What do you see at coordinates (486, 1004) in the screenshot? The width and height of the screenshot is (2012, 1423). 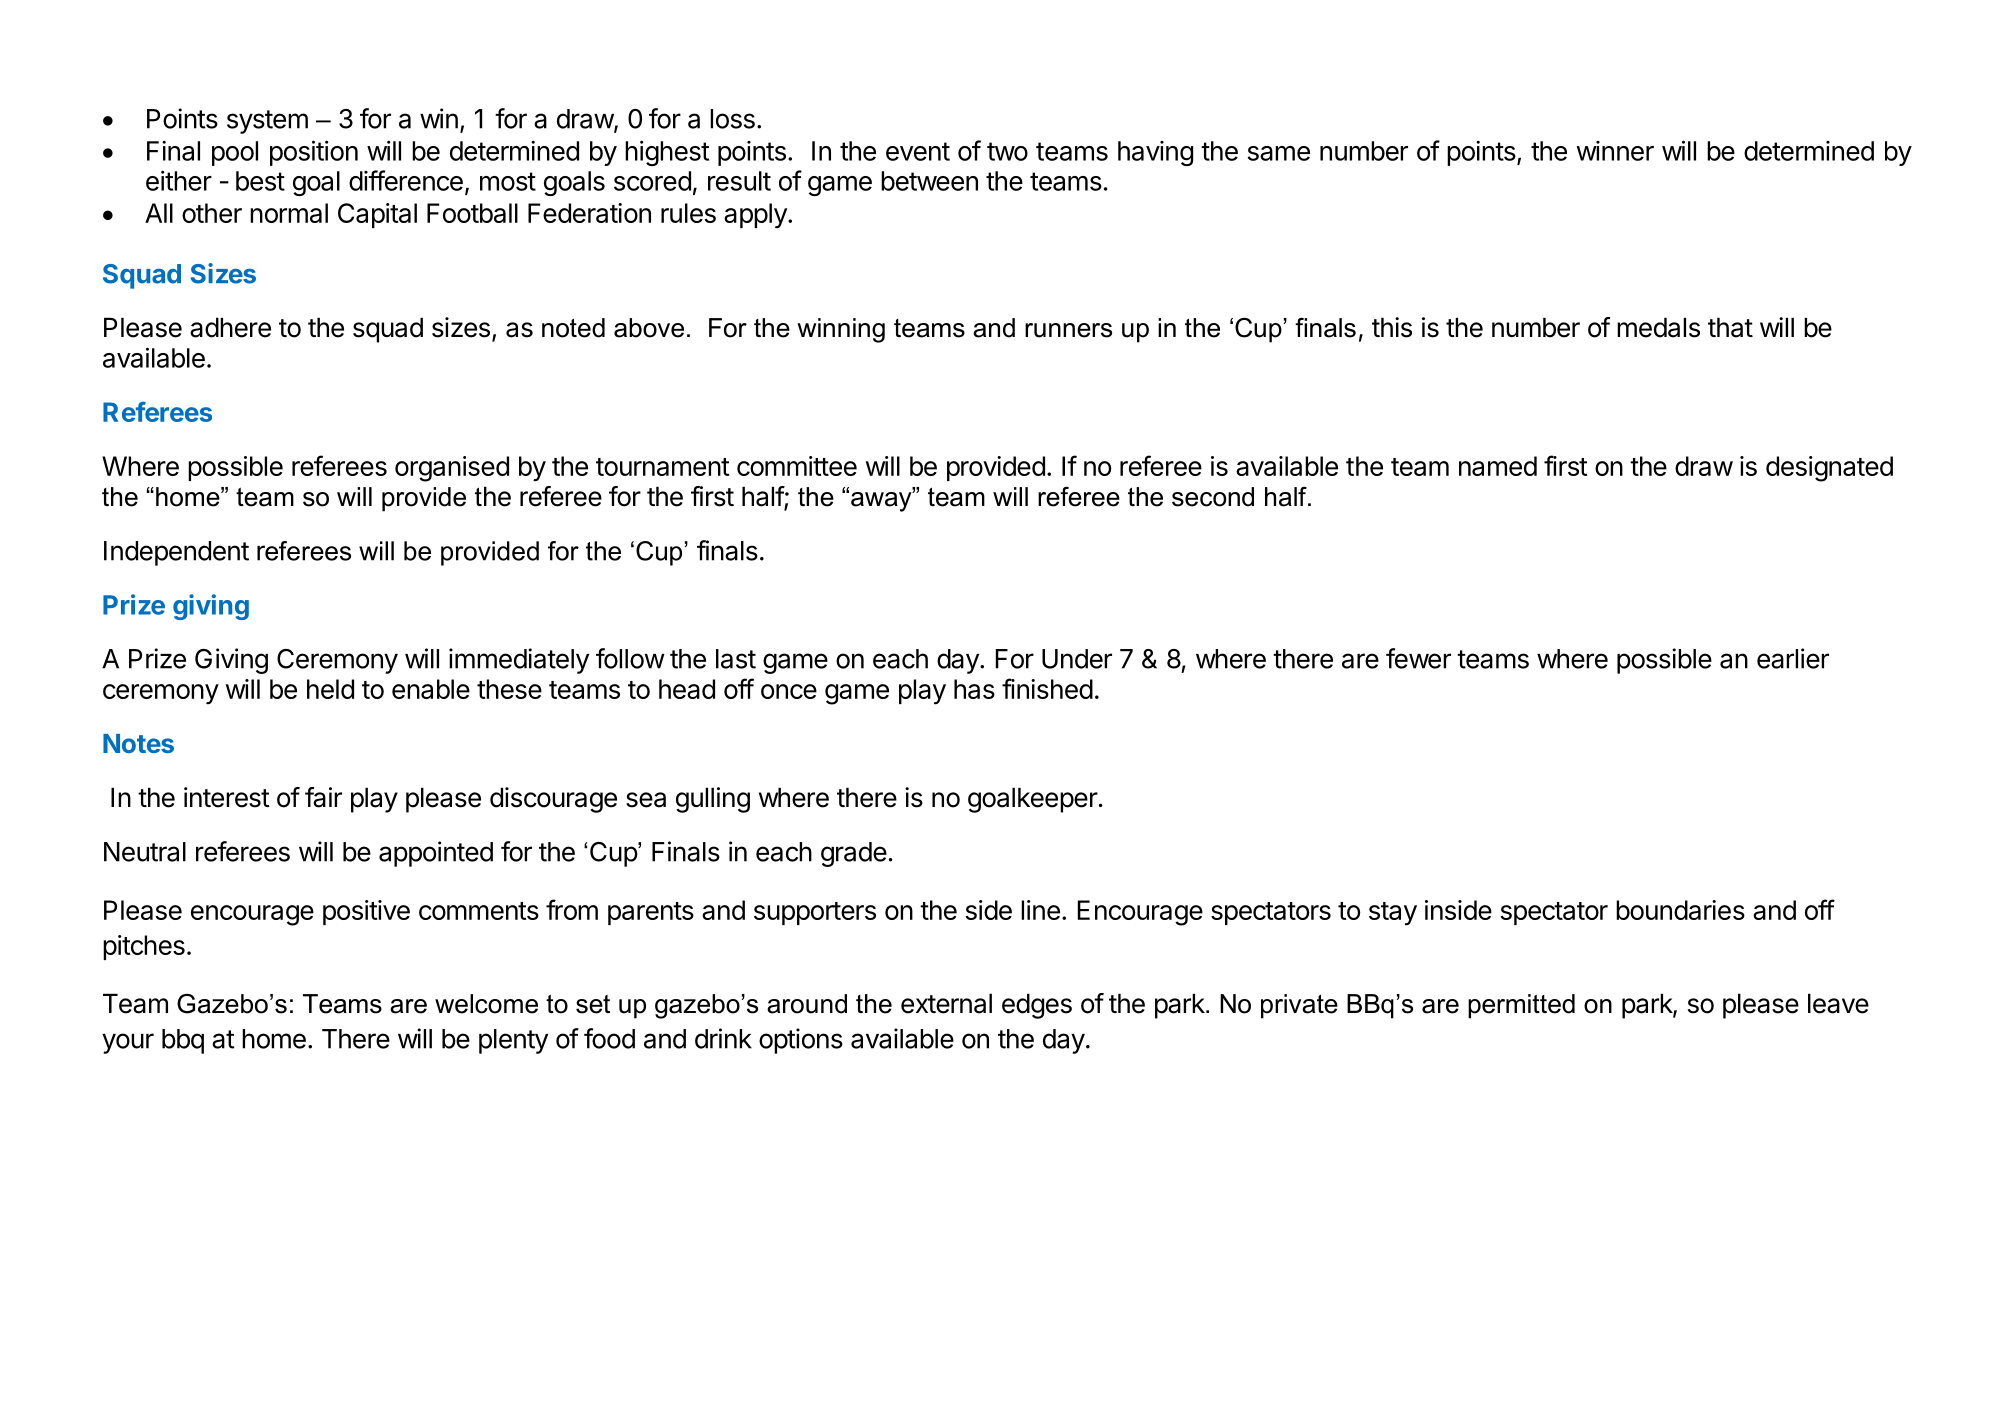 I see `welcome` at bounding box center [486, 1004].
